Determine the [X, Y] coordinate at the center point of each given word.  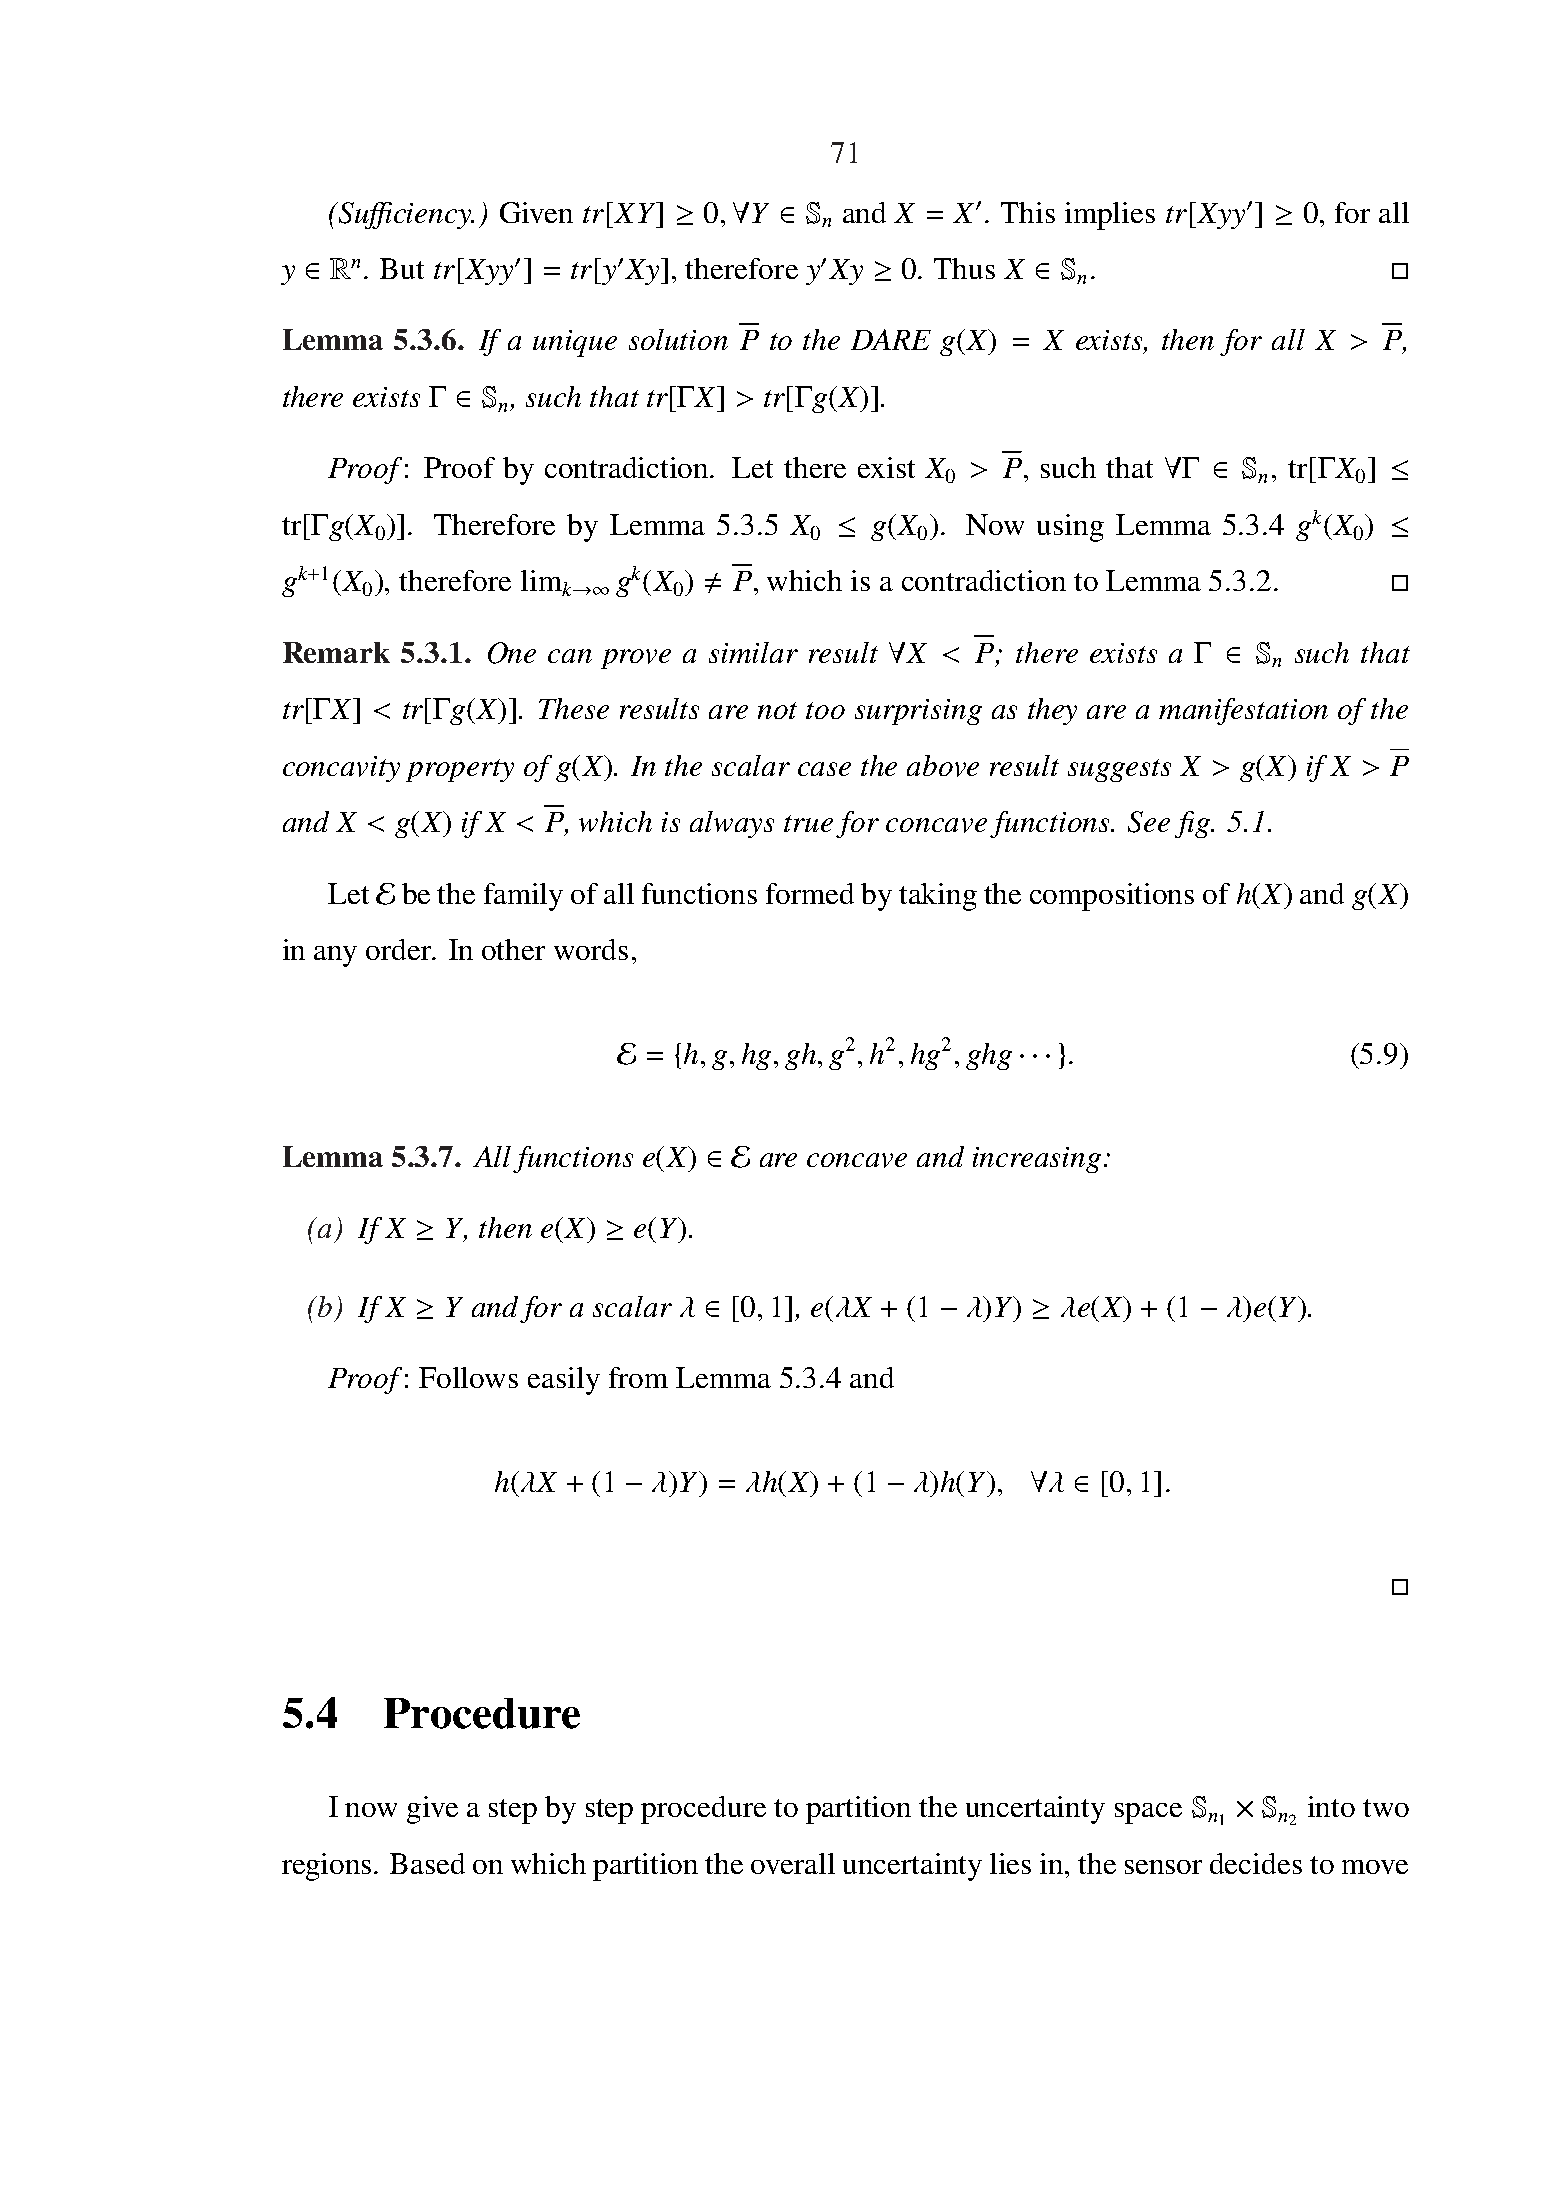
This [1028, 212]
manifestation [1243, 711]
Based [427, 1863]
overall [793, 1863]
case [824, 769]
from [638, 1377]
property [460, 770]
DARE [891, 339]
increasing [1037, 1160]
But [402, 268]
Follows [468, 1377]
